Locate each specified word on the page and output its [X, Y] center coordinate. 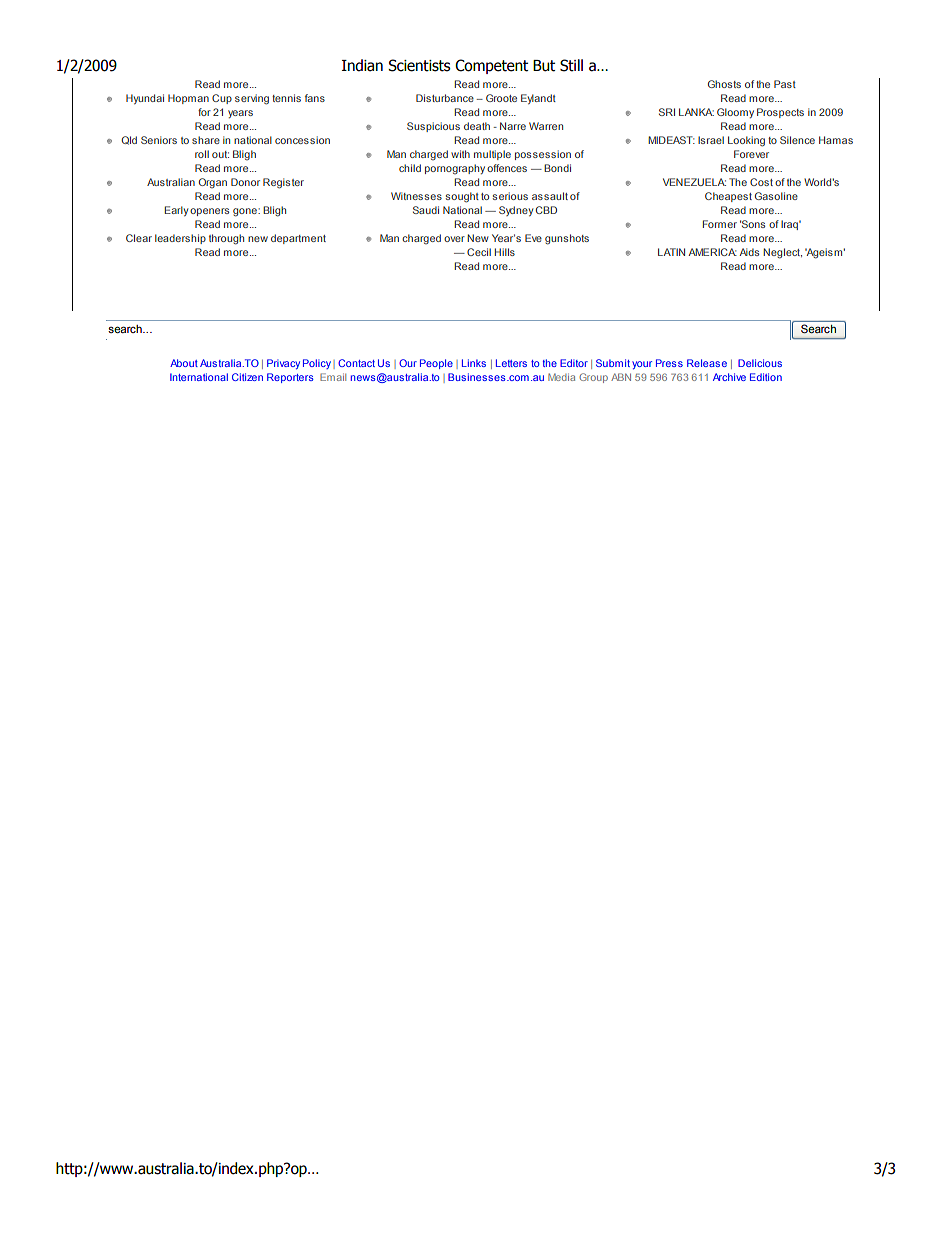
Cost [761, 182]
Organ [213, 183]
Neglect [782, 253]
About [184, 363]
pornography [455, 169]
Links [474, 363]
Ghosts [724, 84]
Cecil [479, 252]
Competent [491, 66]
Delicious [760, 363]
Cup [222, 99]
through [226, 239]
